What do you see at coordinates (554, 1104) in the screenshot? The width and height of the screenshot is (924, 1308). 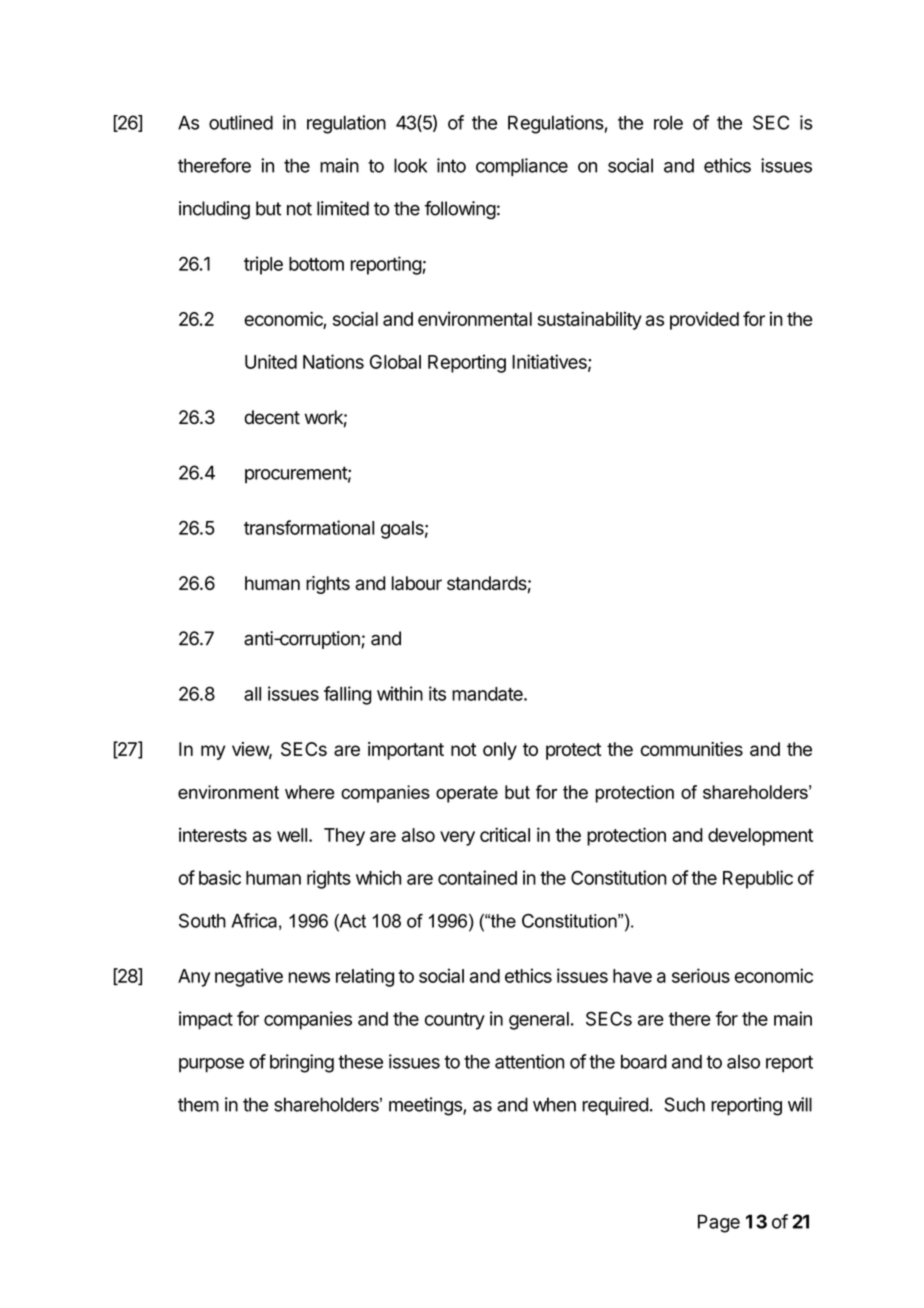 I see `when` at bounding box center [554, 1104].
